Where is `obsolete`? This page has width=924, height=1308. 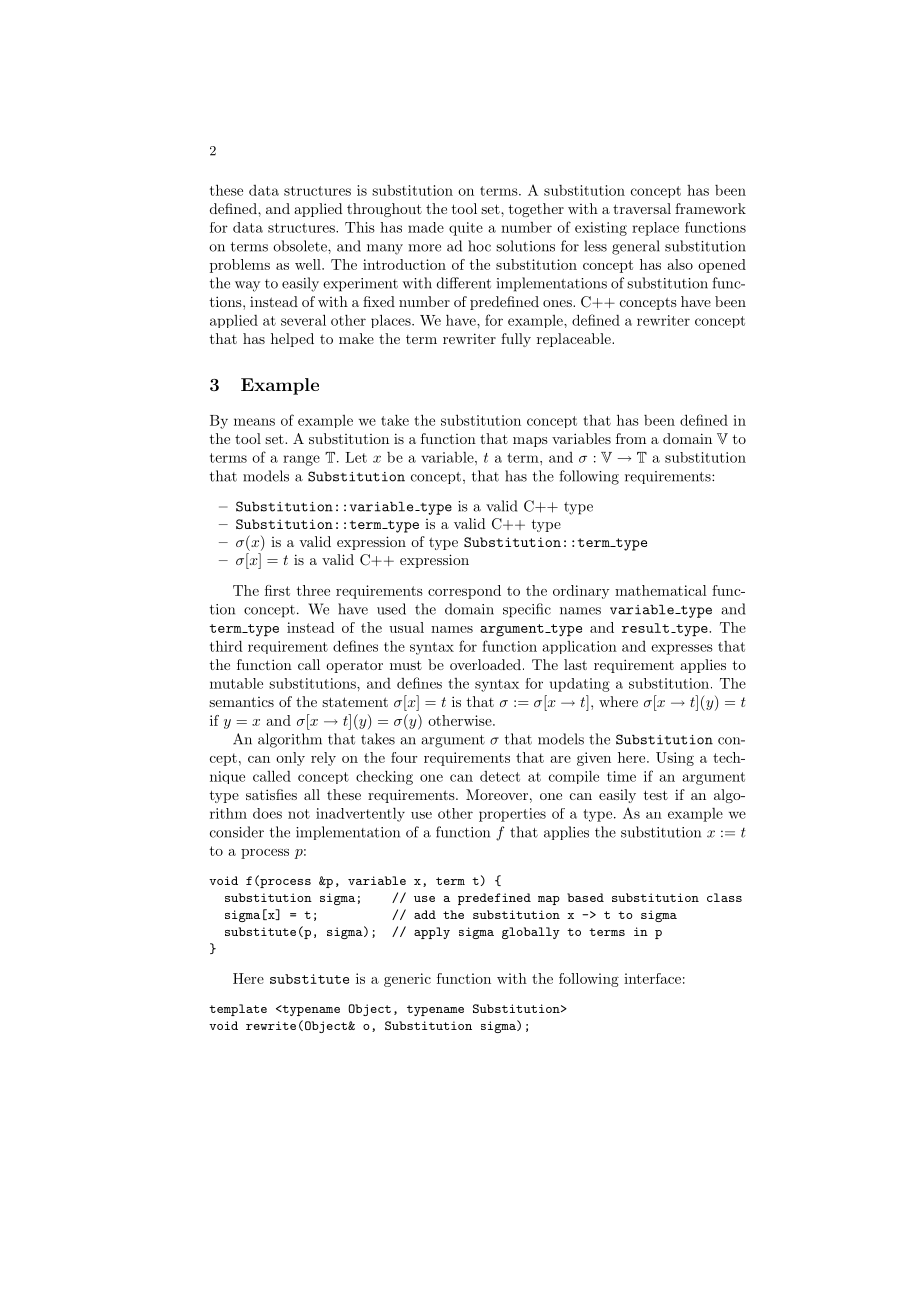 obsolete is located at coordinates (301, 246).
